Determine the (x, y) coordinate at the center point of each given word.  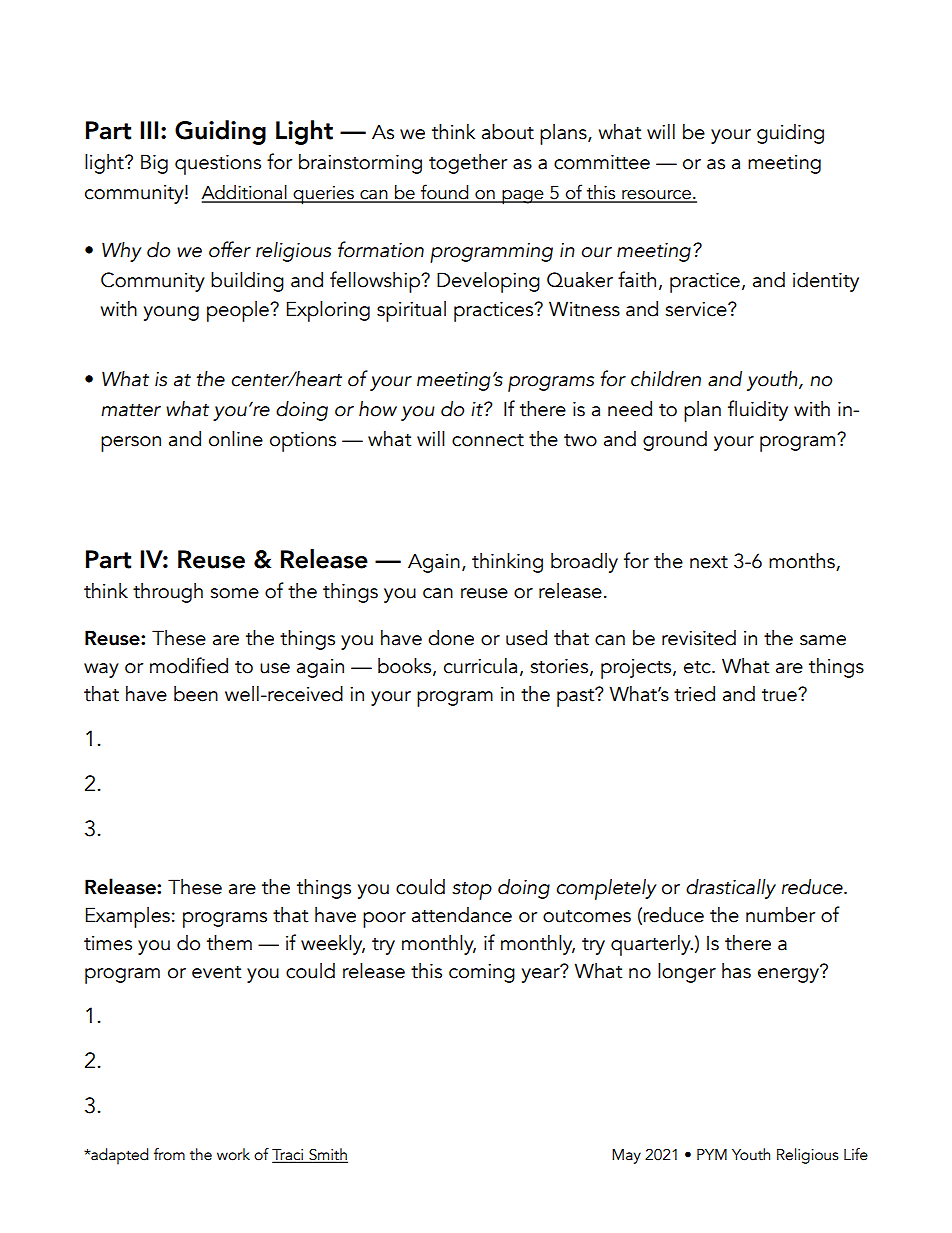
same (823, 640)
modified (189, 665)
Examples (128, 917)
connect (488, 440)
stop (472, 891)
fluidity (758, 410)
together (468, 164)
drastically (731, 889)
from (169, 1154)
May (626, 1156)
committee (602, 162)
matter (131, 410)
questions (218, 165)
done (451, 638)
